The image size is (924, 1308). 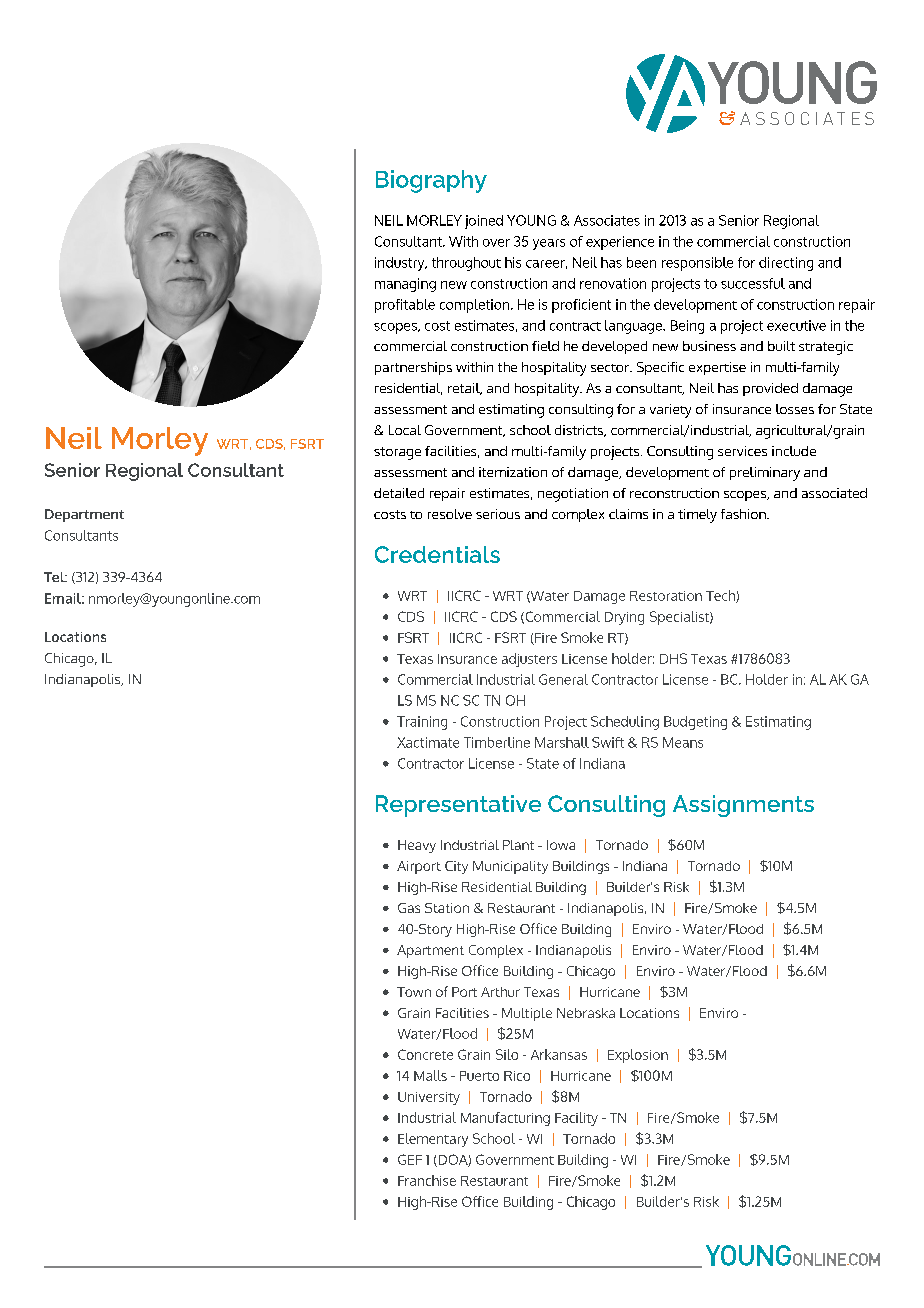 I want to click on industry, so click(x=401, y=264).
